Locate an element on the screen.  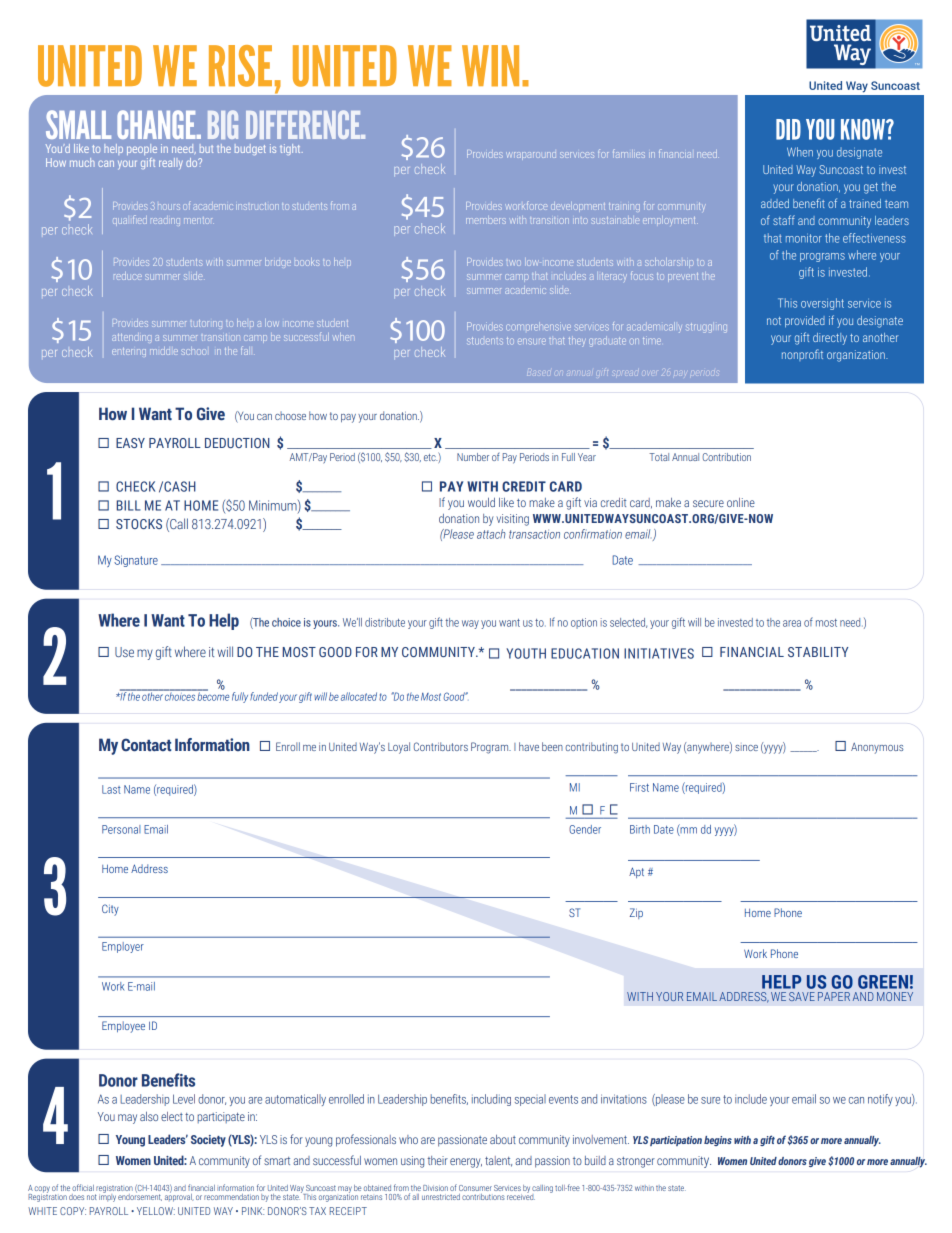
endorsement is located at coordinates (140, 1196).
